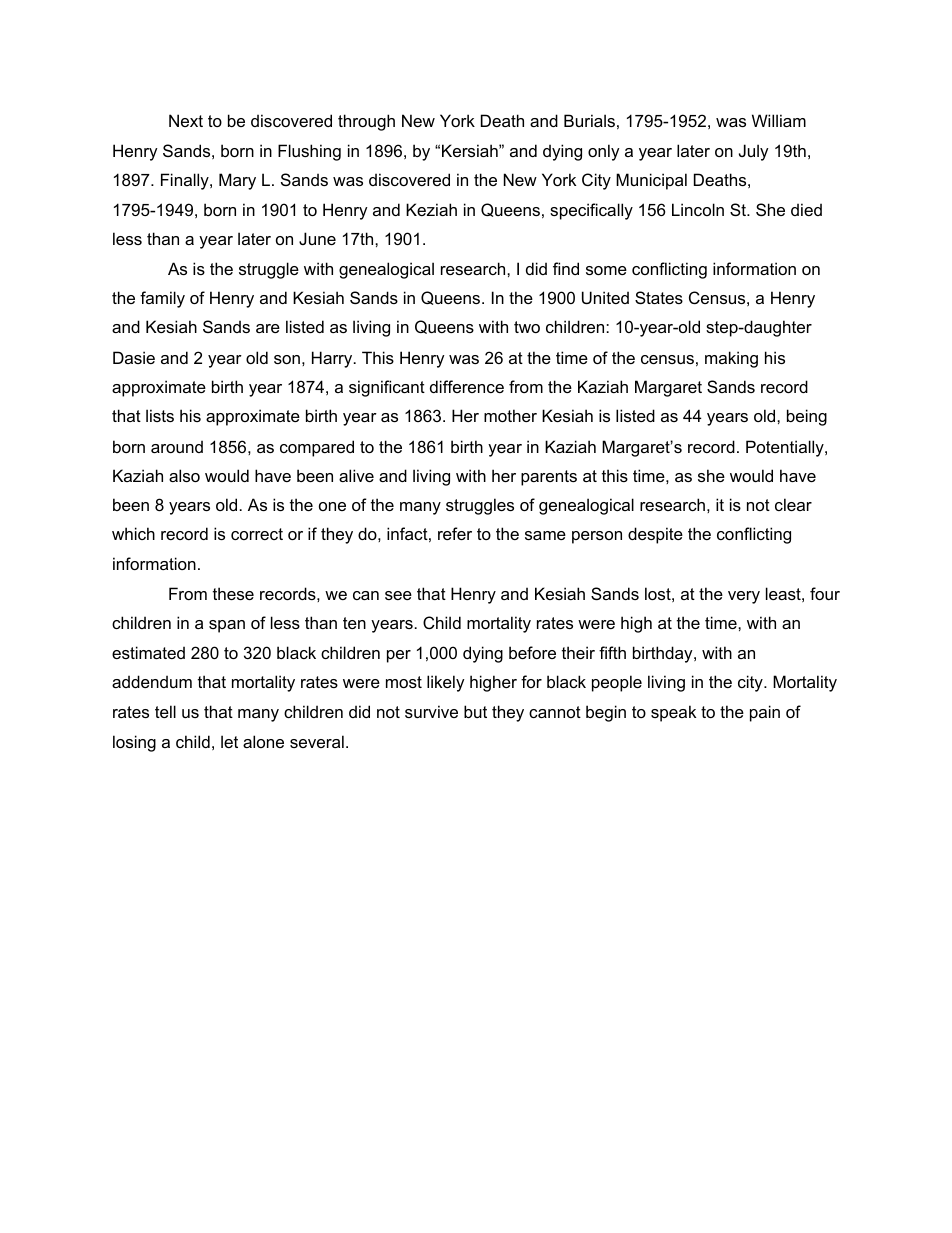 The width and height of the page is (952, 1233). I want to click on see, so click(398, 595).
